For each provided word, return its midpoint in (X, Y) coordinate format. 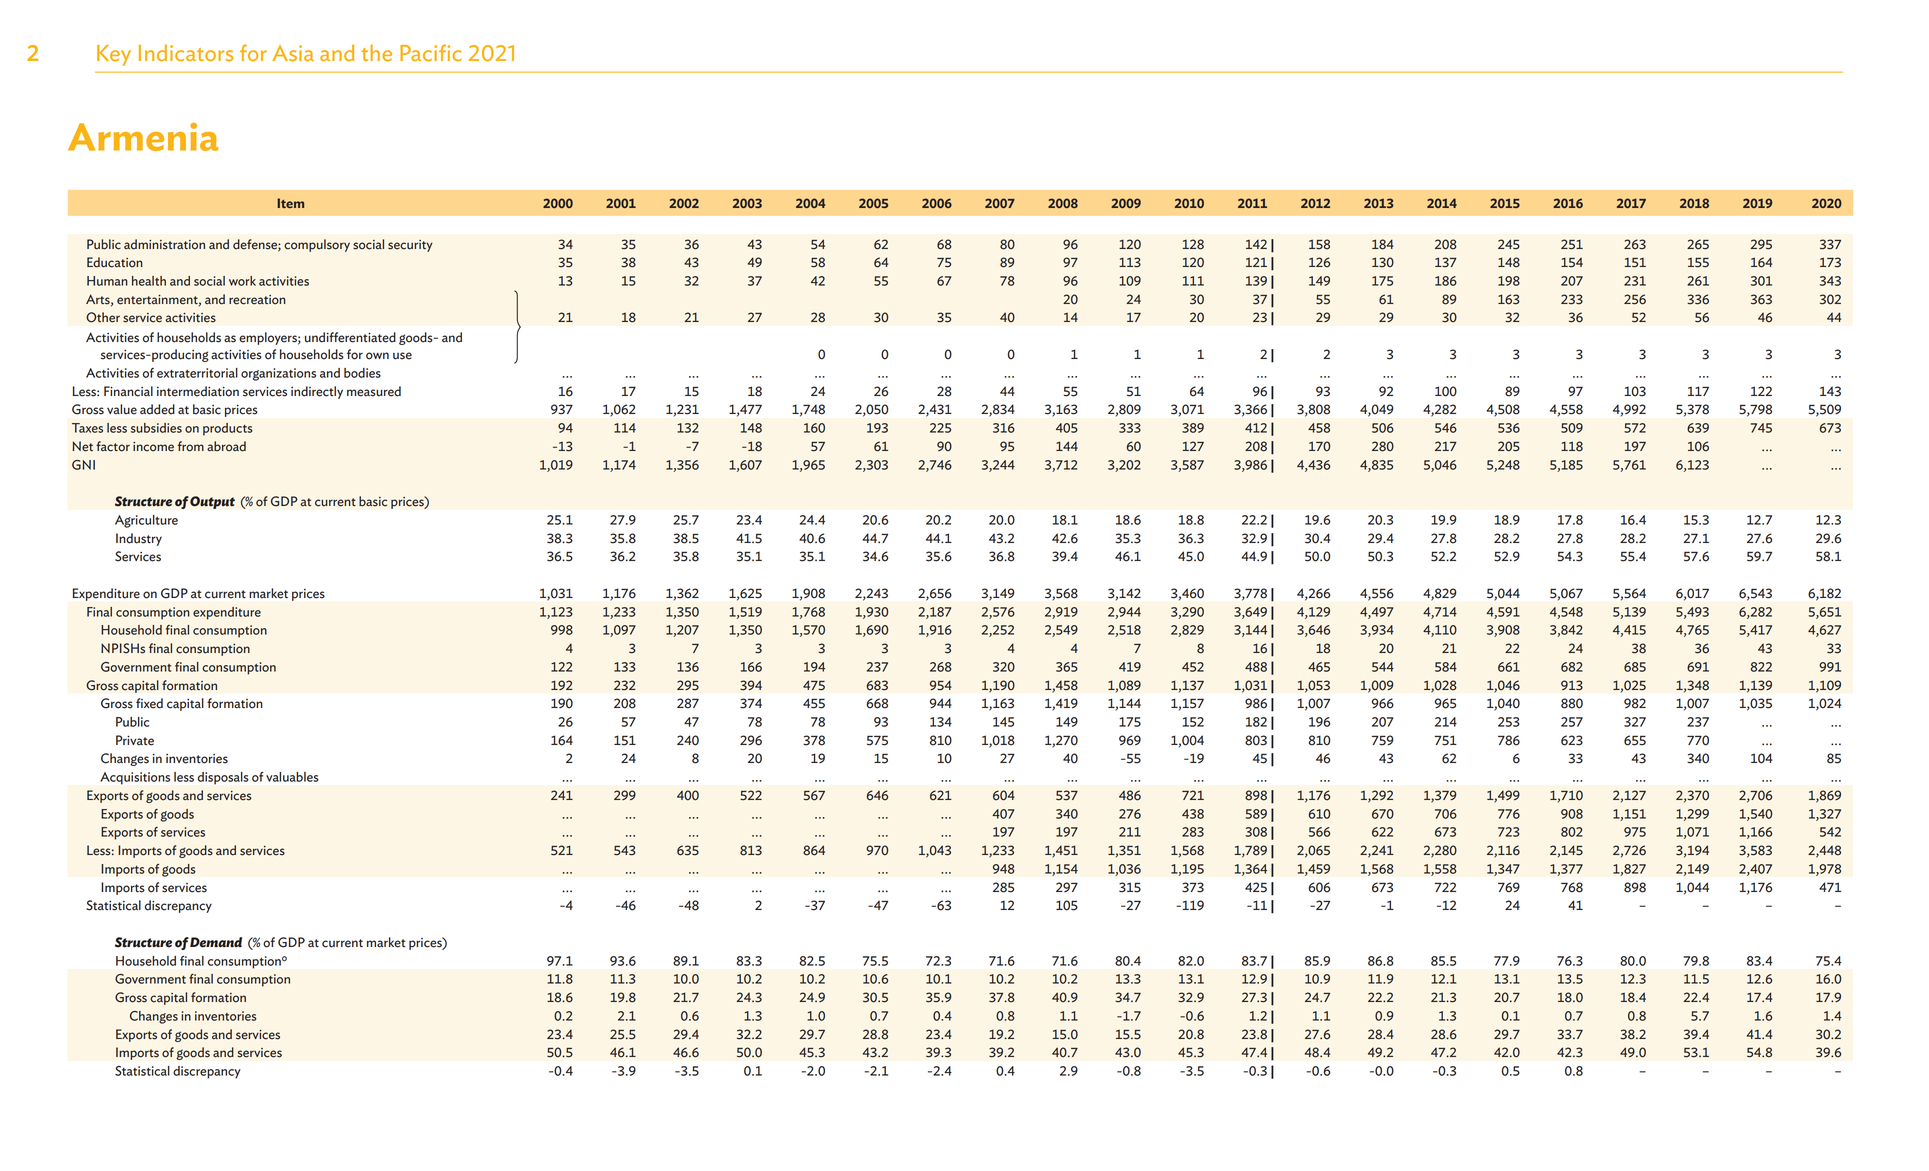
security (410, 246)
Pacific (431, 52)
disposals (223, 778)
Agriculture (146, 521)
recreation (257, 300)
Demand (216, 942)
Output (212, 502)
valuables (292, 777)
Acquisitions (135, 778)
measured (374, 391)
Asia (293, 53)
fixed (149, 703)
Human (107, 281)
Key (114, 55)
